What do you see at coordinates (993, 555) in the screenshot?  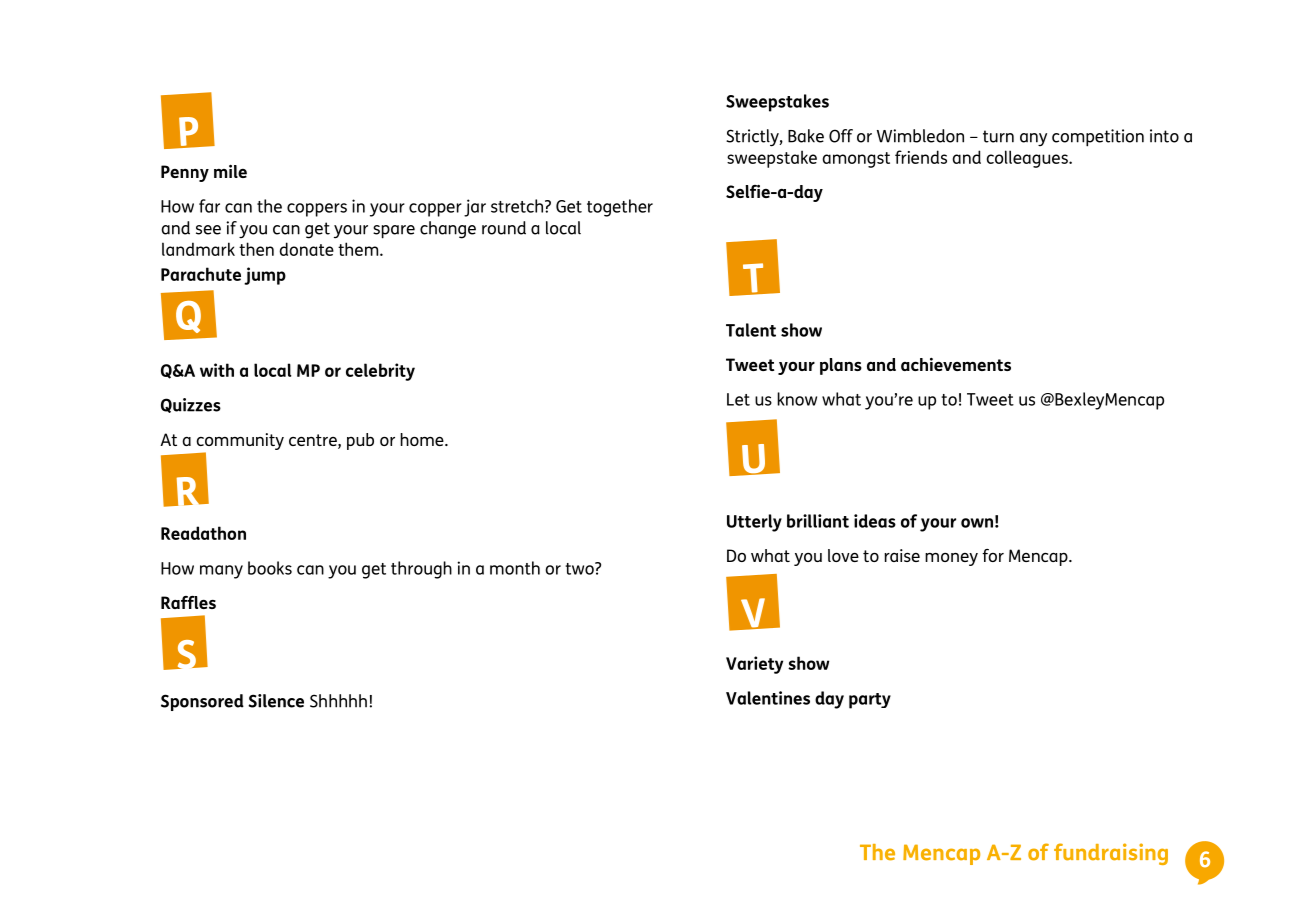 I see `for` at bounding box center [993, 555].
